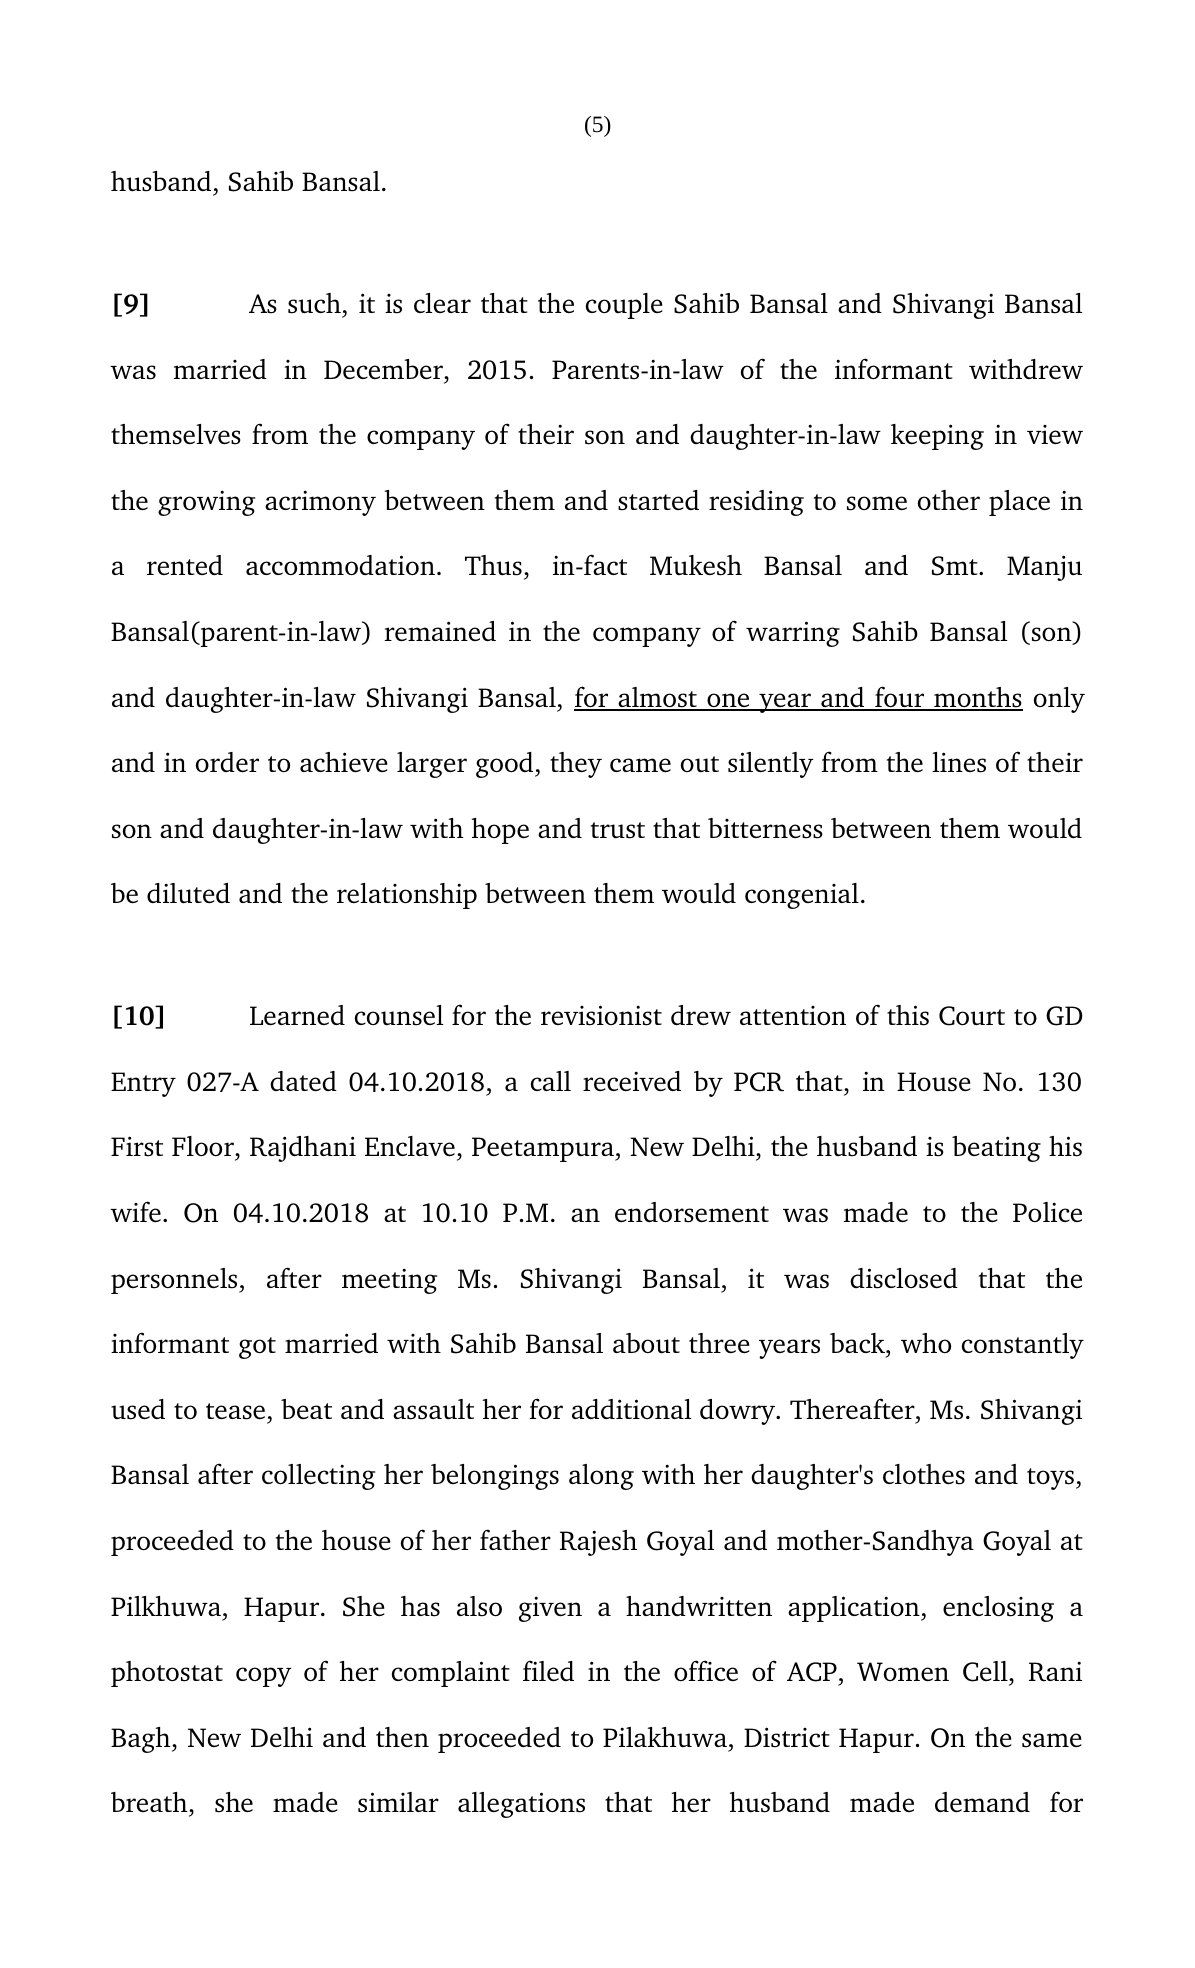 The image size is (1195, 1968). What do you see at coordinates (959, 762) in the page?
I see `lines` at bounding box center [959, 762].
